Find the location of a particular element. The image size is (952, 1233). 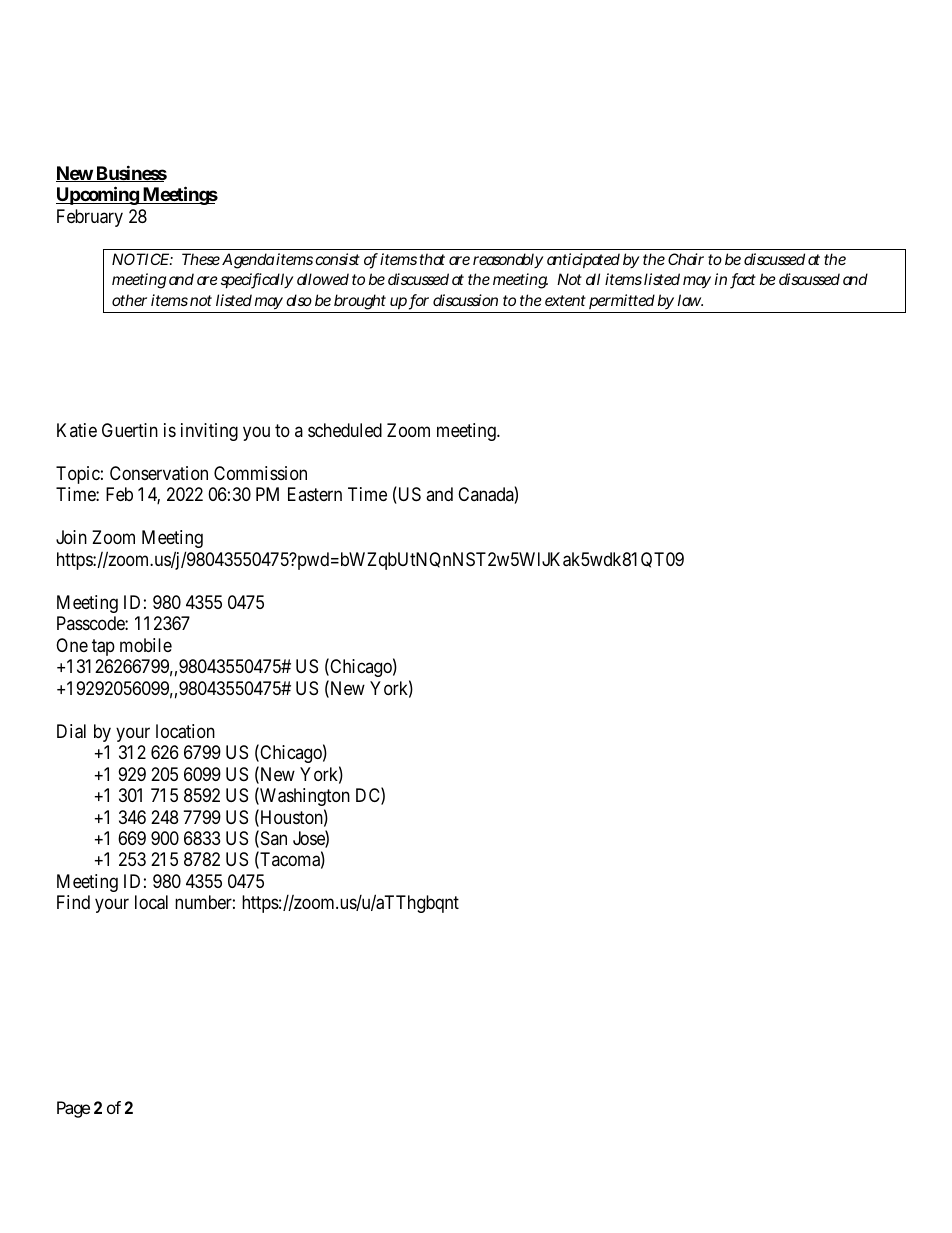

permitted is located at coordinates (622, 301).
